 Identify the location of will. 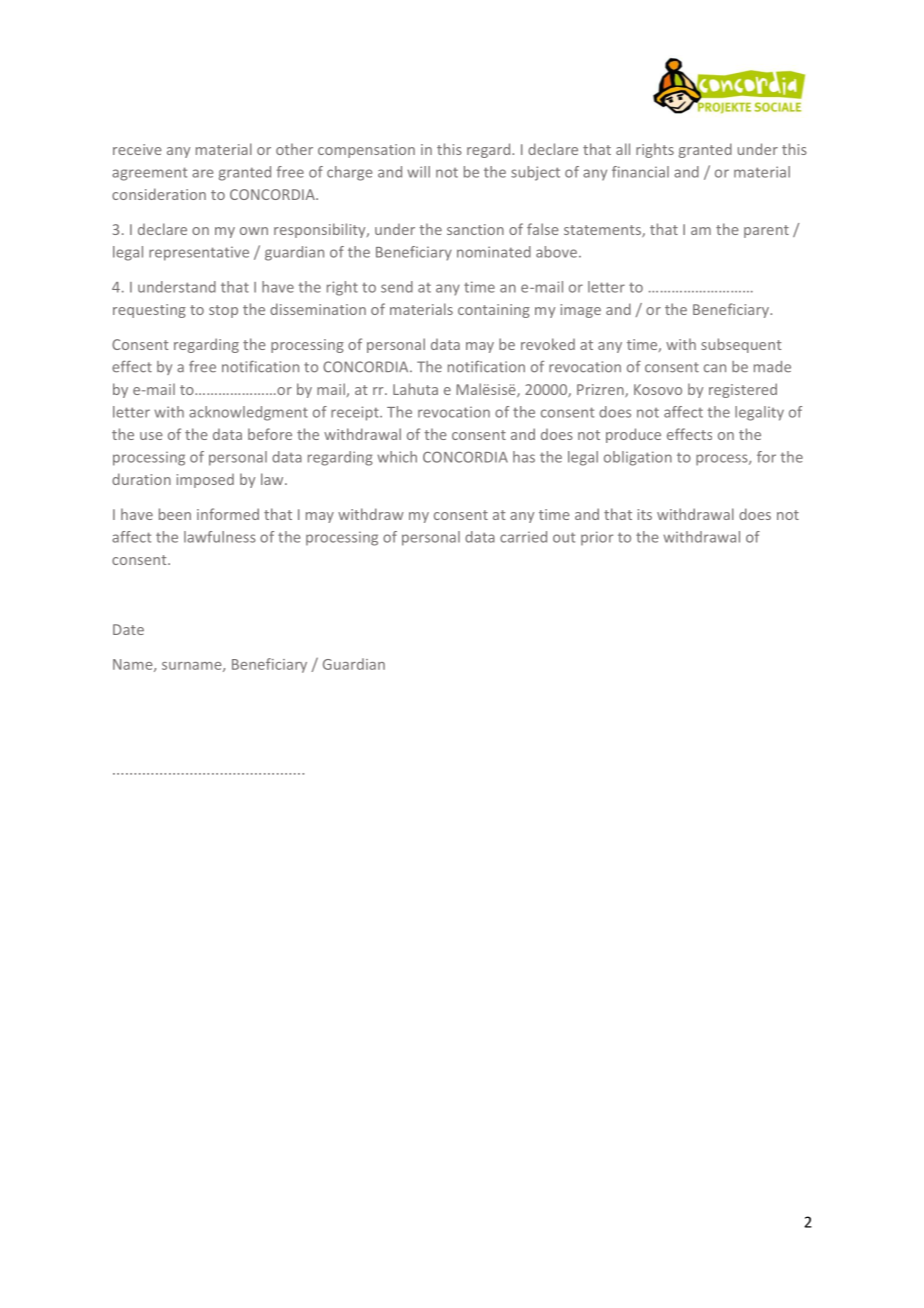
(418, 172).
